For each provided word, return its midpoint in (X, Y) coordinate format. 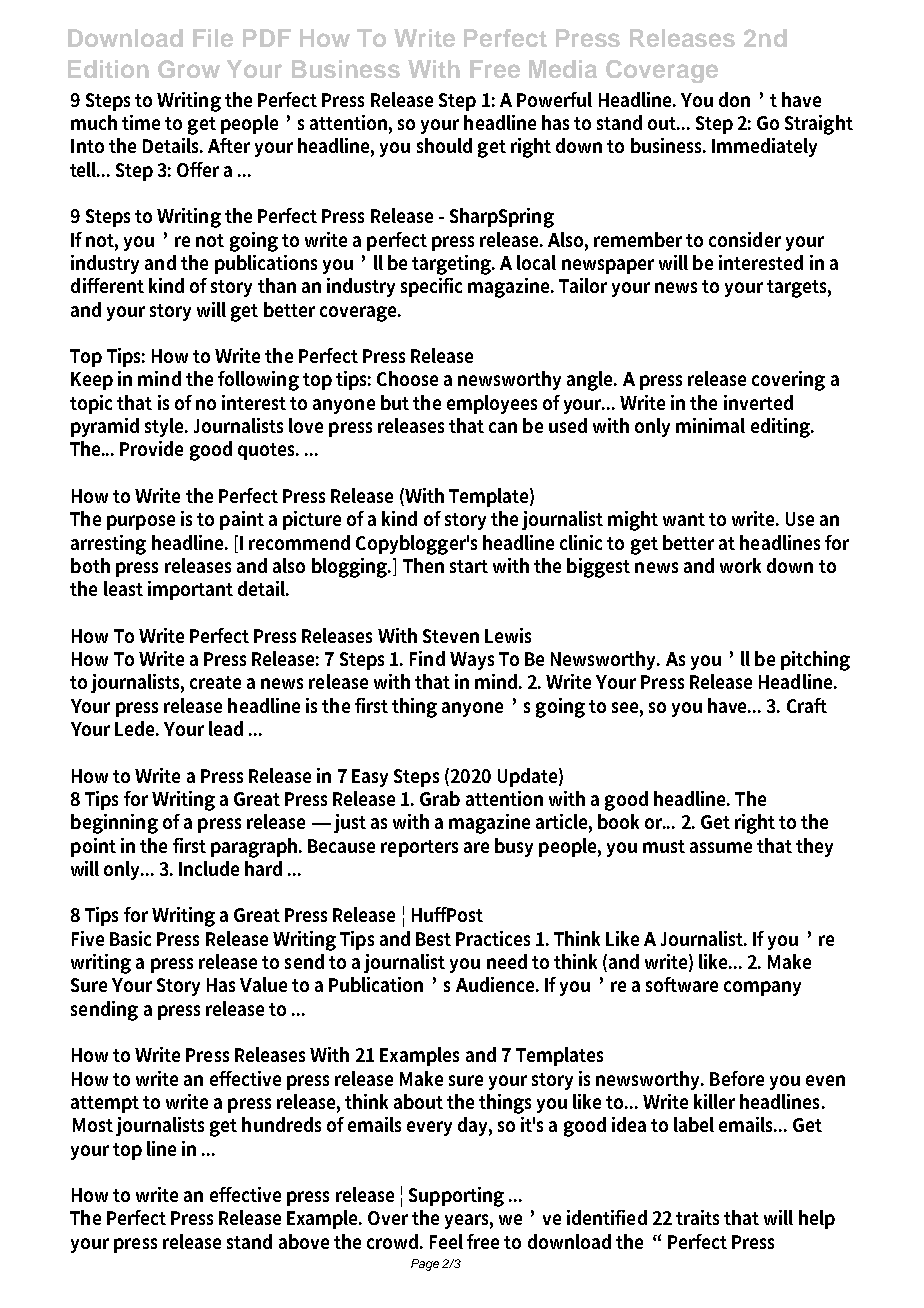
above (304, 1241)
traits (697, 1217)
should (444, 145)
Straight (819, 125)
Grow (189, 69)
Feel (446, 1241)
